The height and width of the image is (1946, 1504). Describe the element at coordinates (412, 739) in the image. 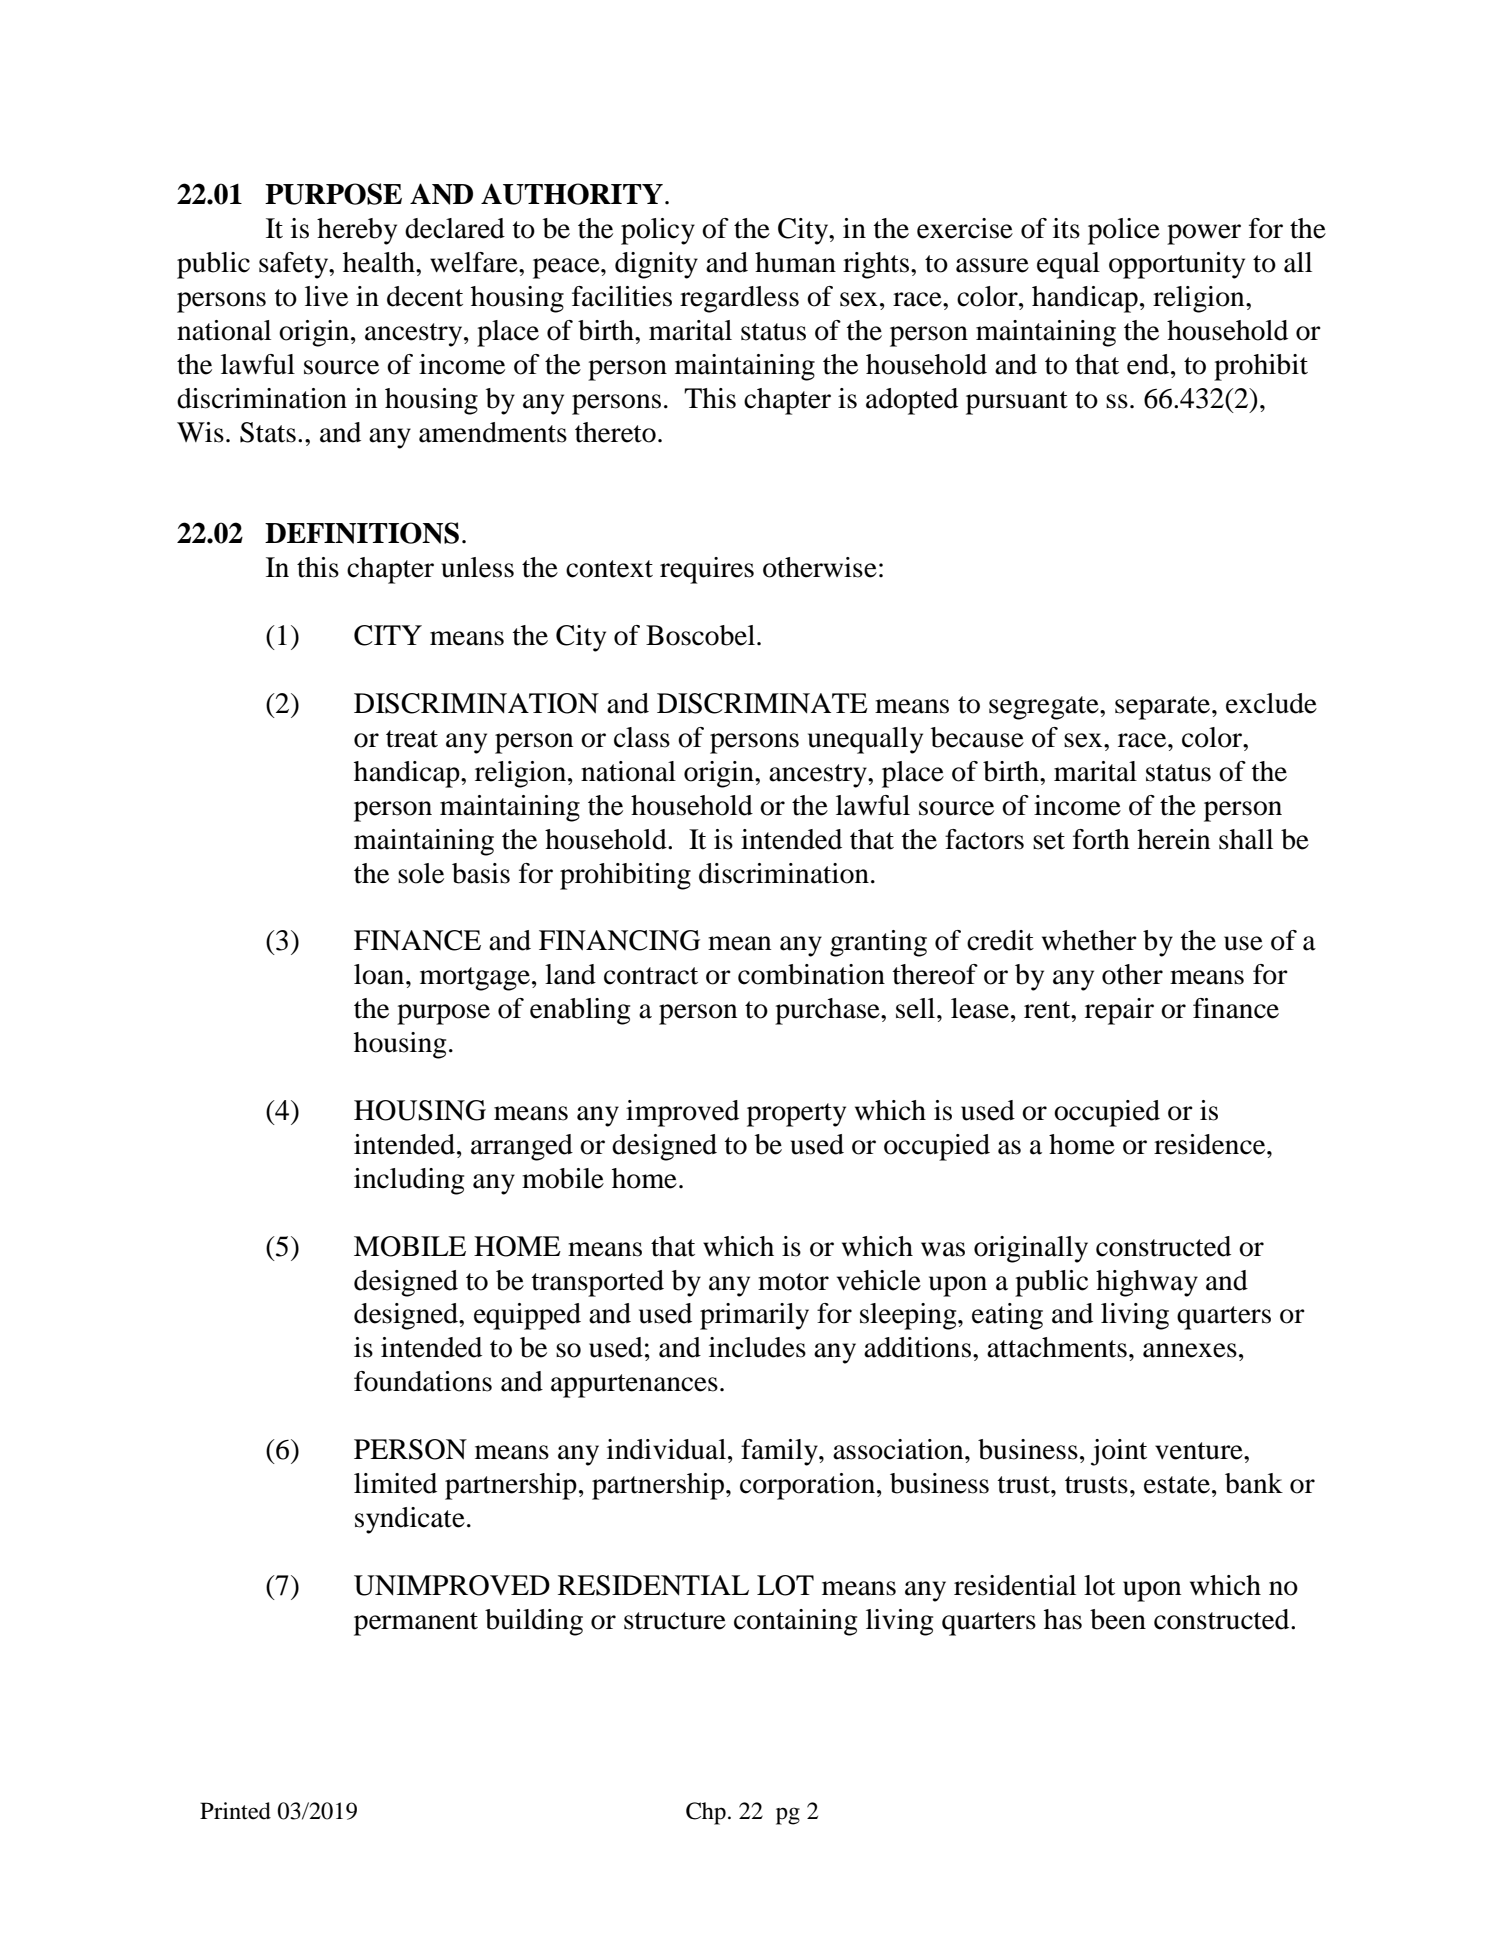

I see `treat` at that location.
